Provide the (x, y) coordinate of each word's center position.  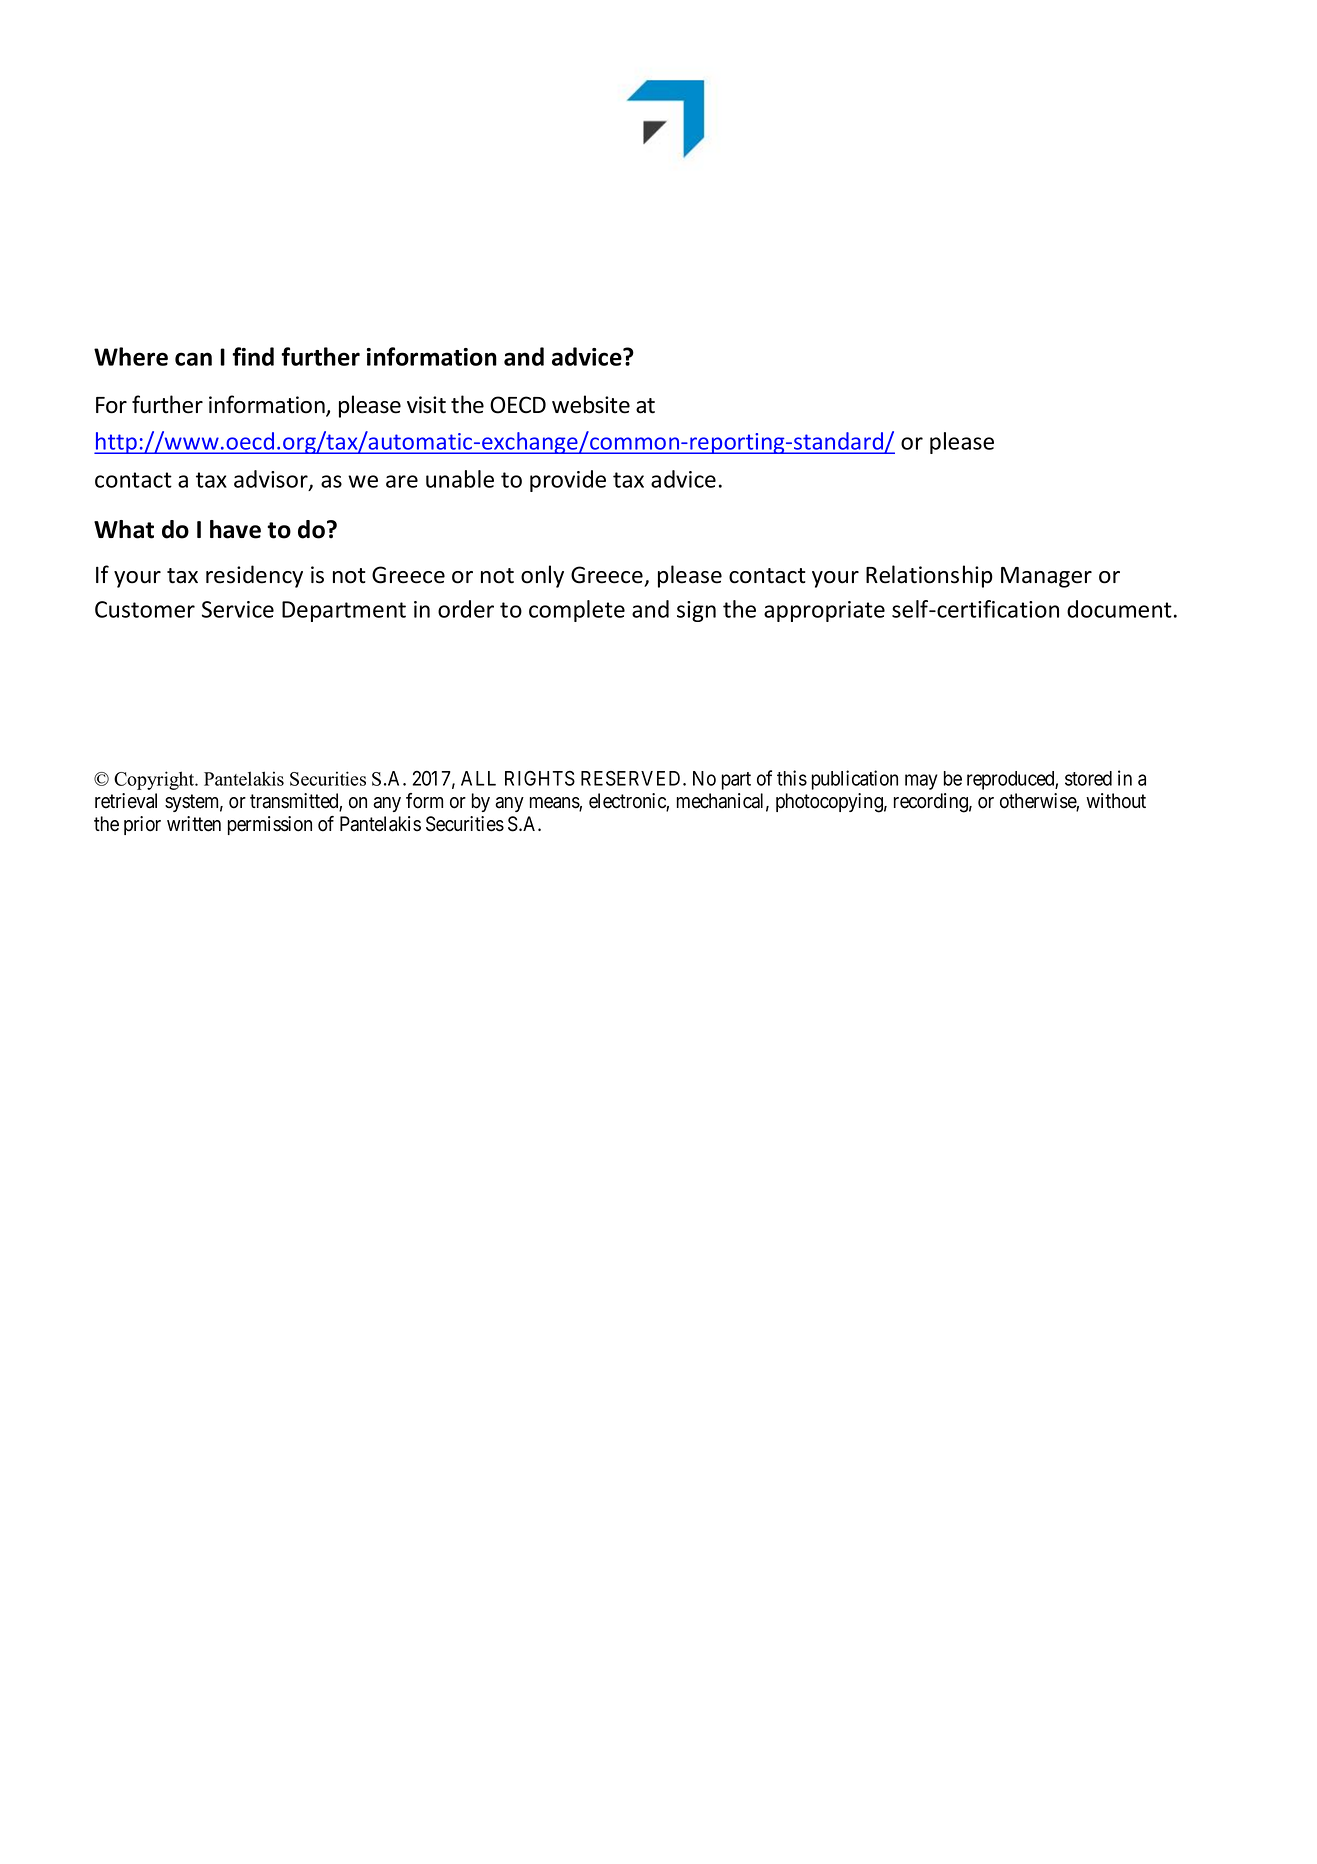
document (1119, 609)
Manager (1046, 577)
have (235, 529)
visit (426, 405)
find (253, 356)
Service (238, 609)
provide (568, 481)
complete (577, 611)
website (591, 404)
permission (270, 825)
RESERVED (632, 778)
